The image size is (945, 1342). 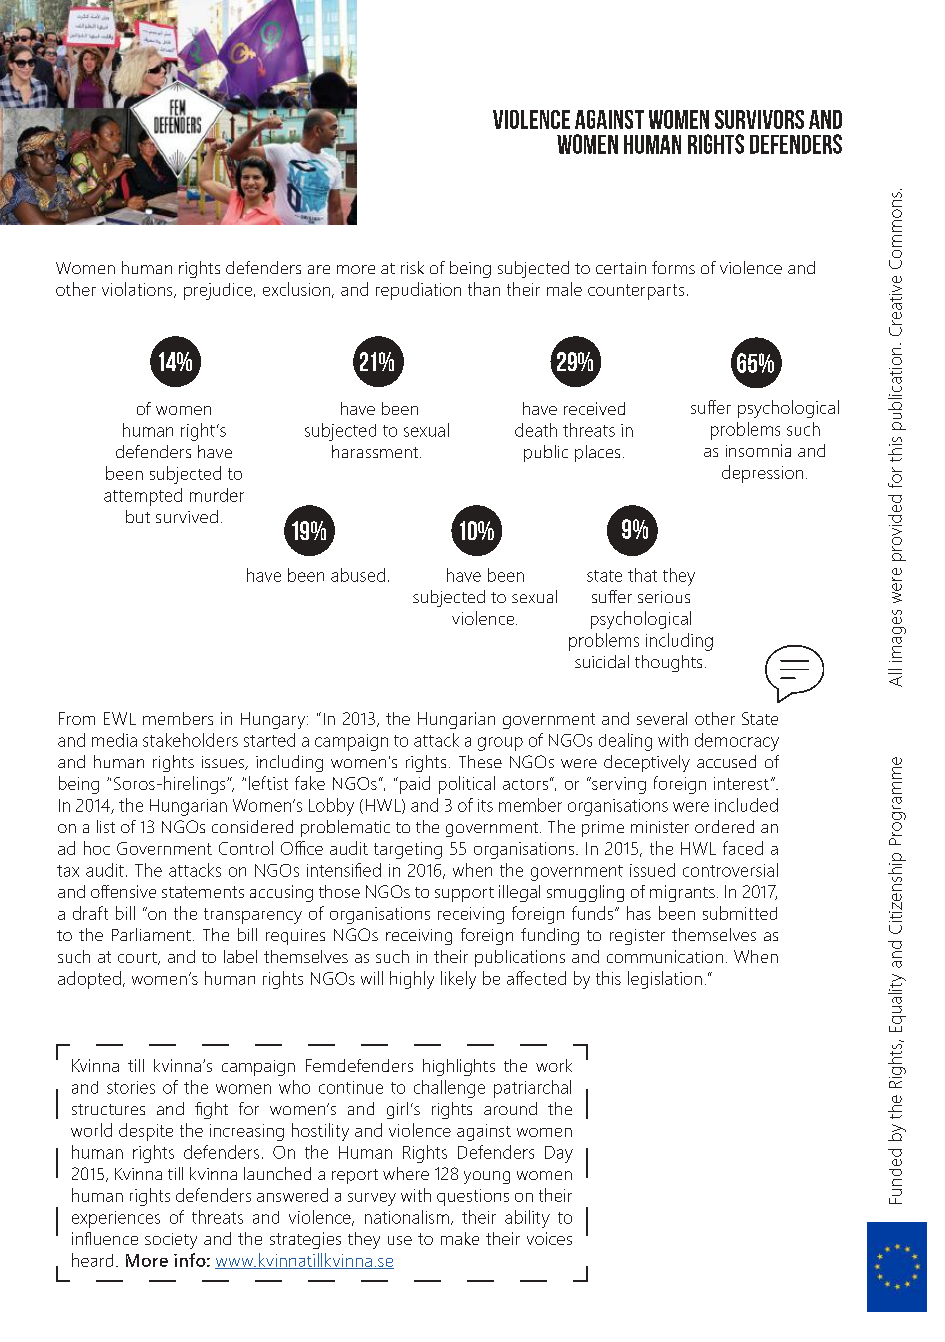 What do you see at coordinates (138, 290) in the screenshot?
I see `violations` at bounding box center [138, 290].
